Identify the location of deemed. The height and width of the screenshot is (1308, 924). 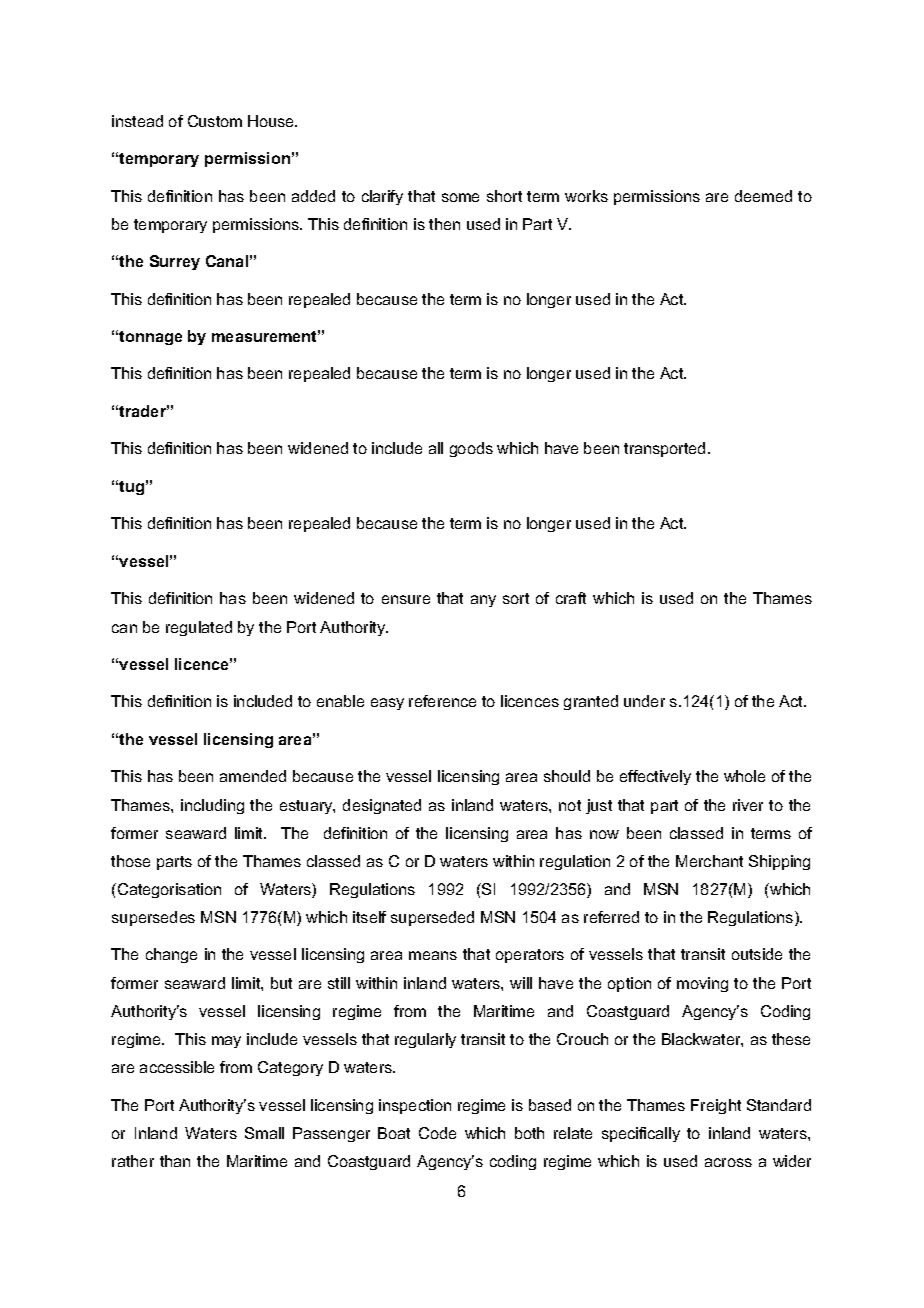
(763, 196).
